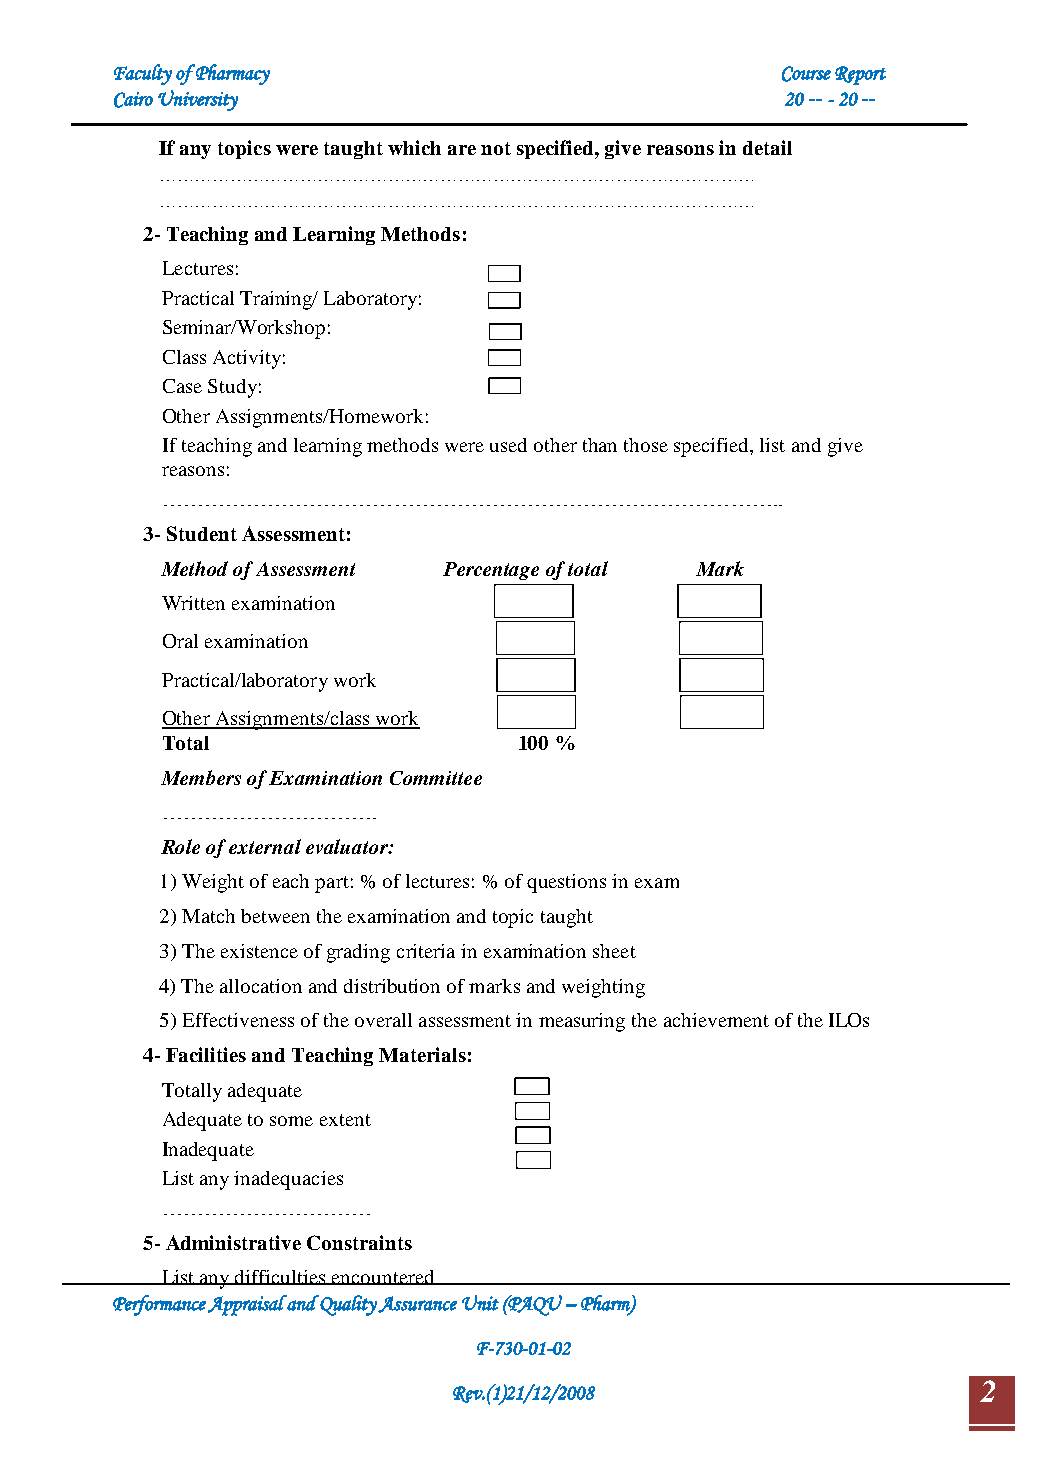 This screenshot has width=1045, height=1477. What do you see at coordinates (436, 778) in the screenshot?
I see `Committee` at bounding box center [436, 778].
